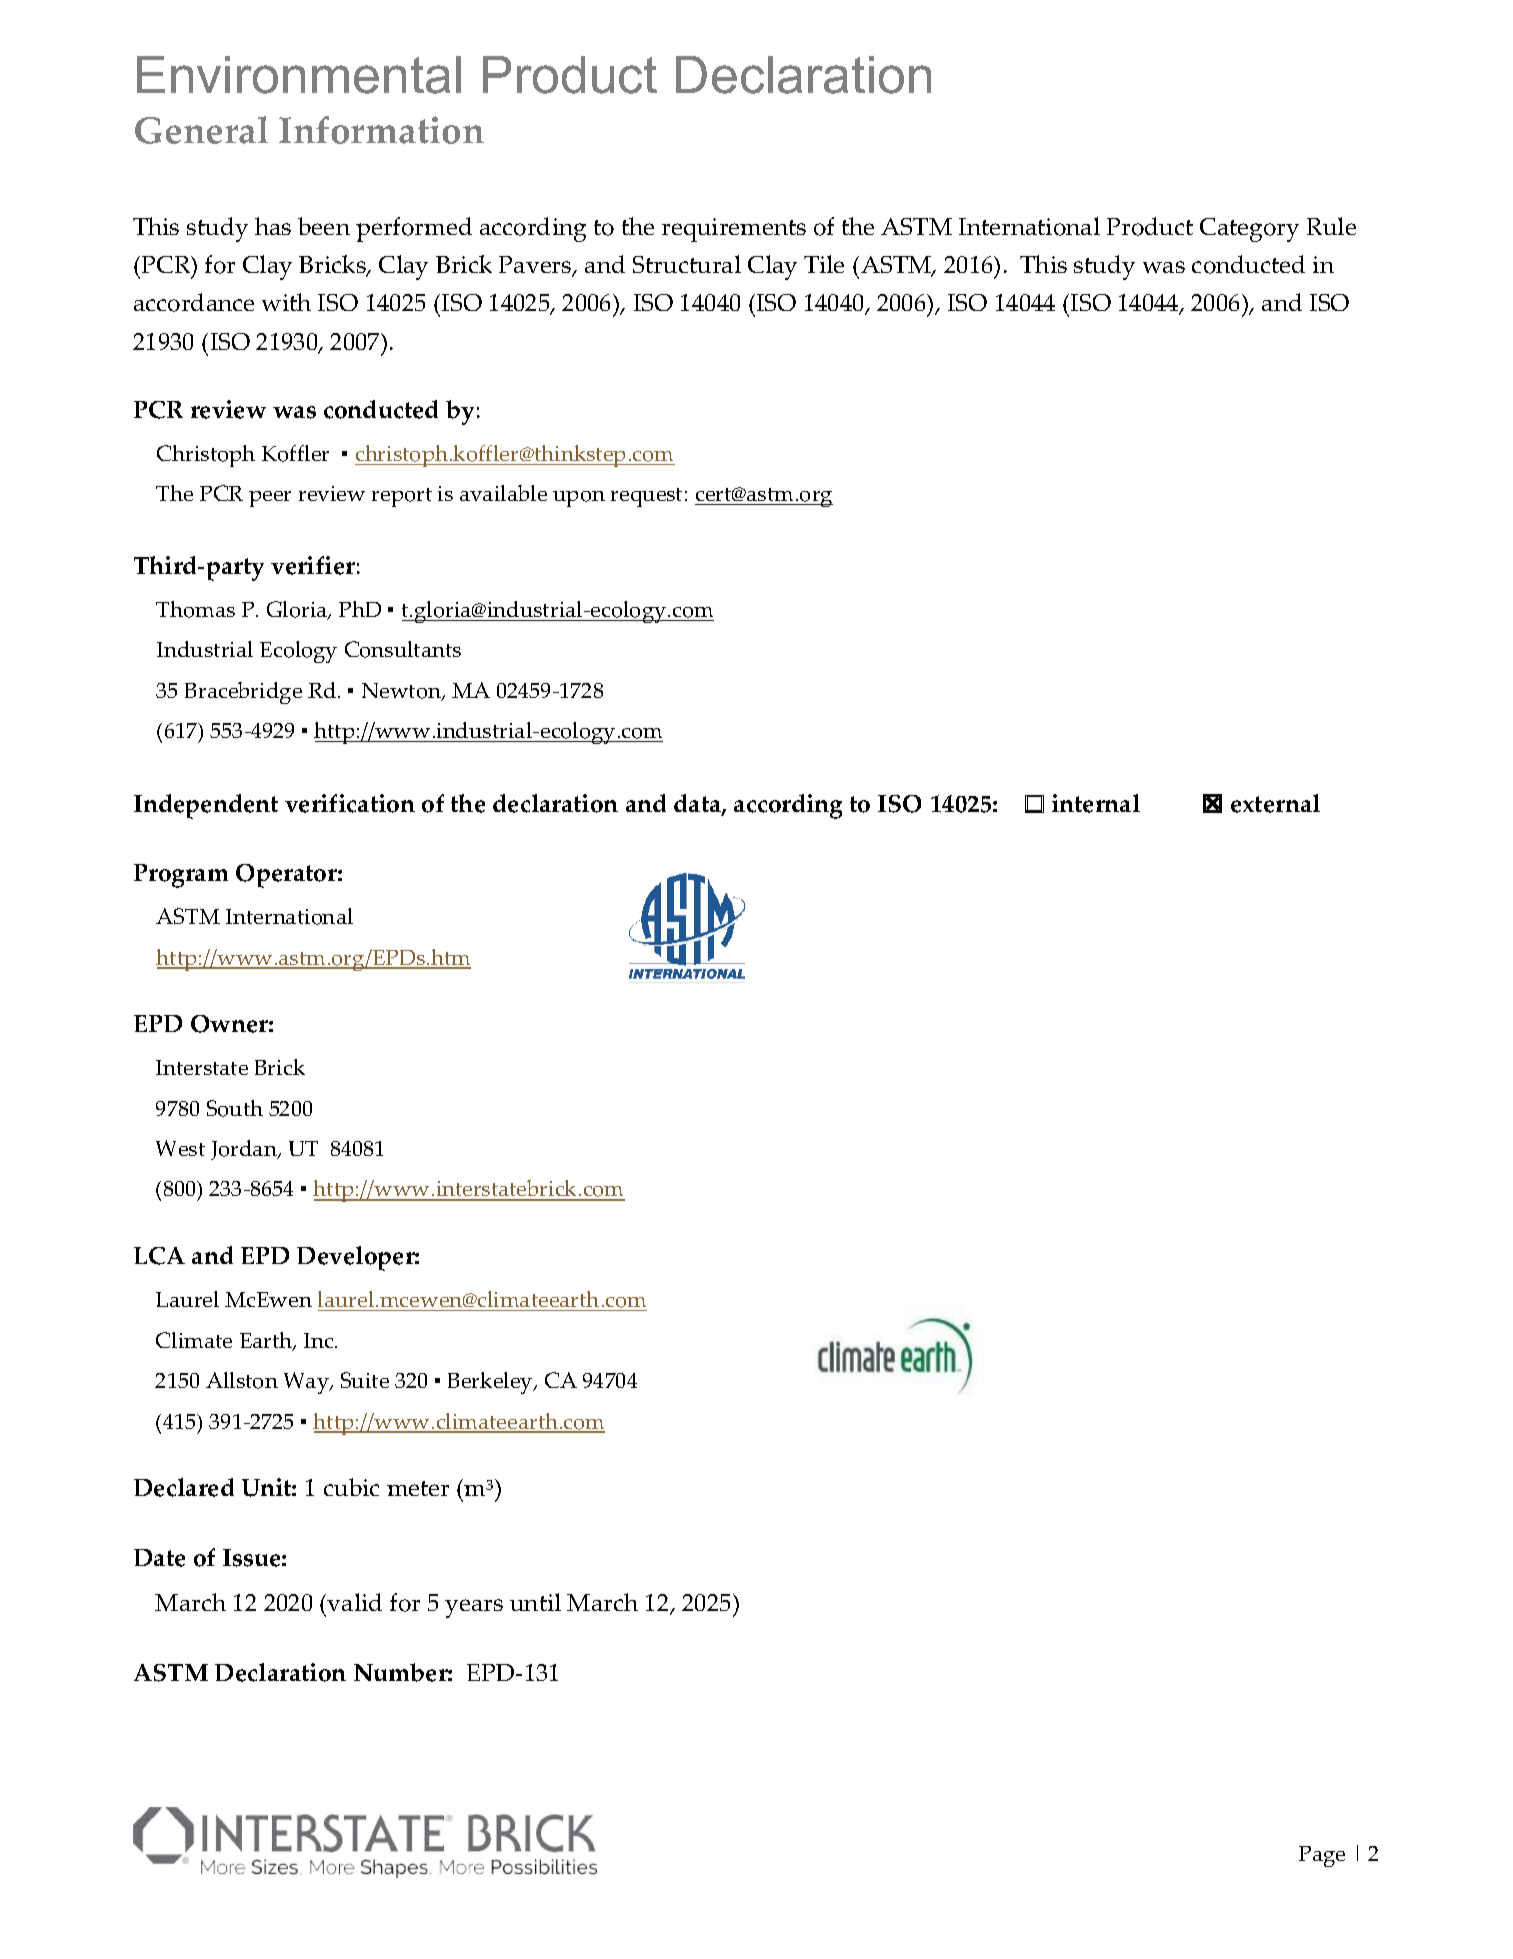 The height and width of the image is (1959, 1513). I want to click on requirements, so click(734, 230).
